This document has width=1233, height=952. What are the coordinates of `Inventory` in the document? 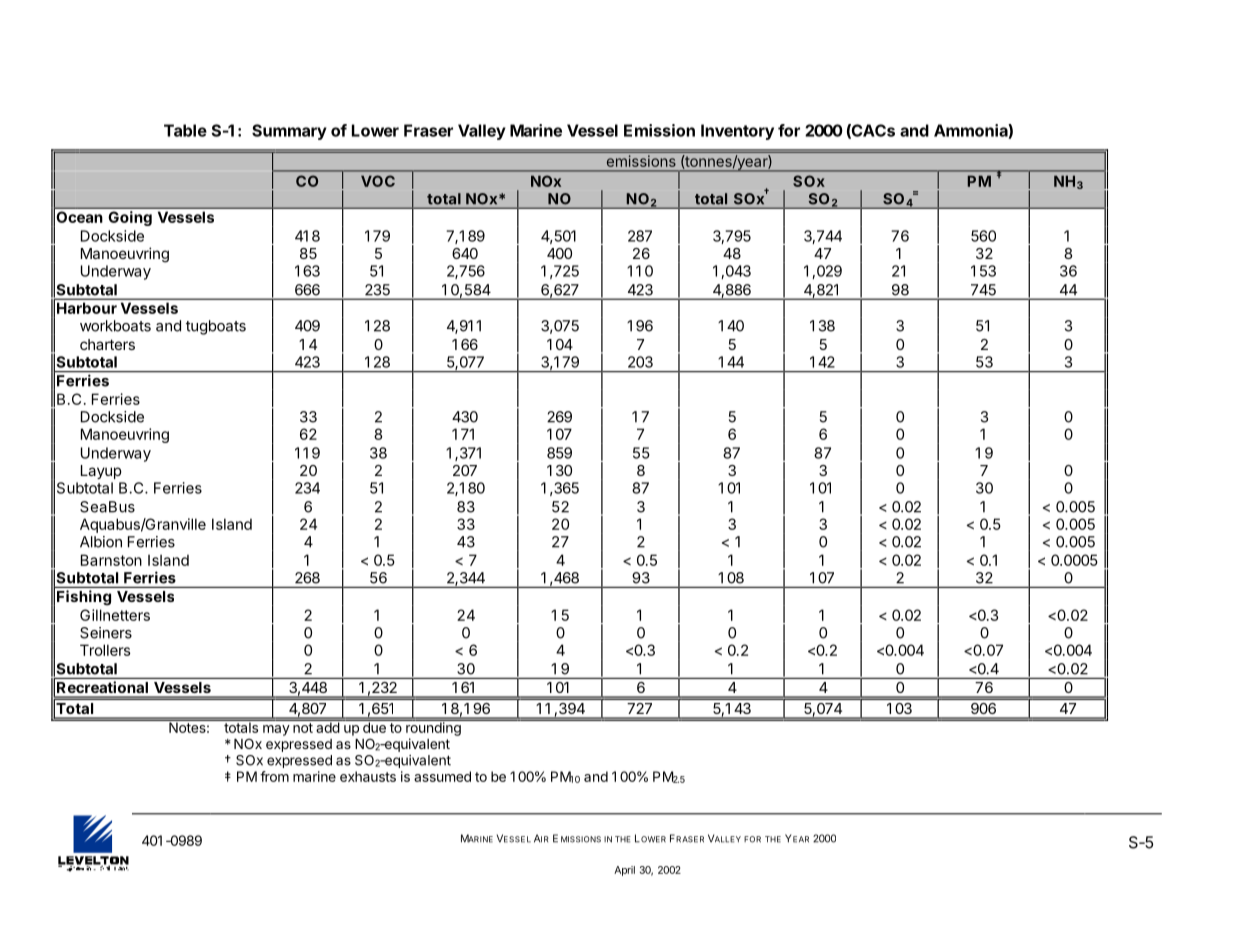 It's located at (737, 132).
